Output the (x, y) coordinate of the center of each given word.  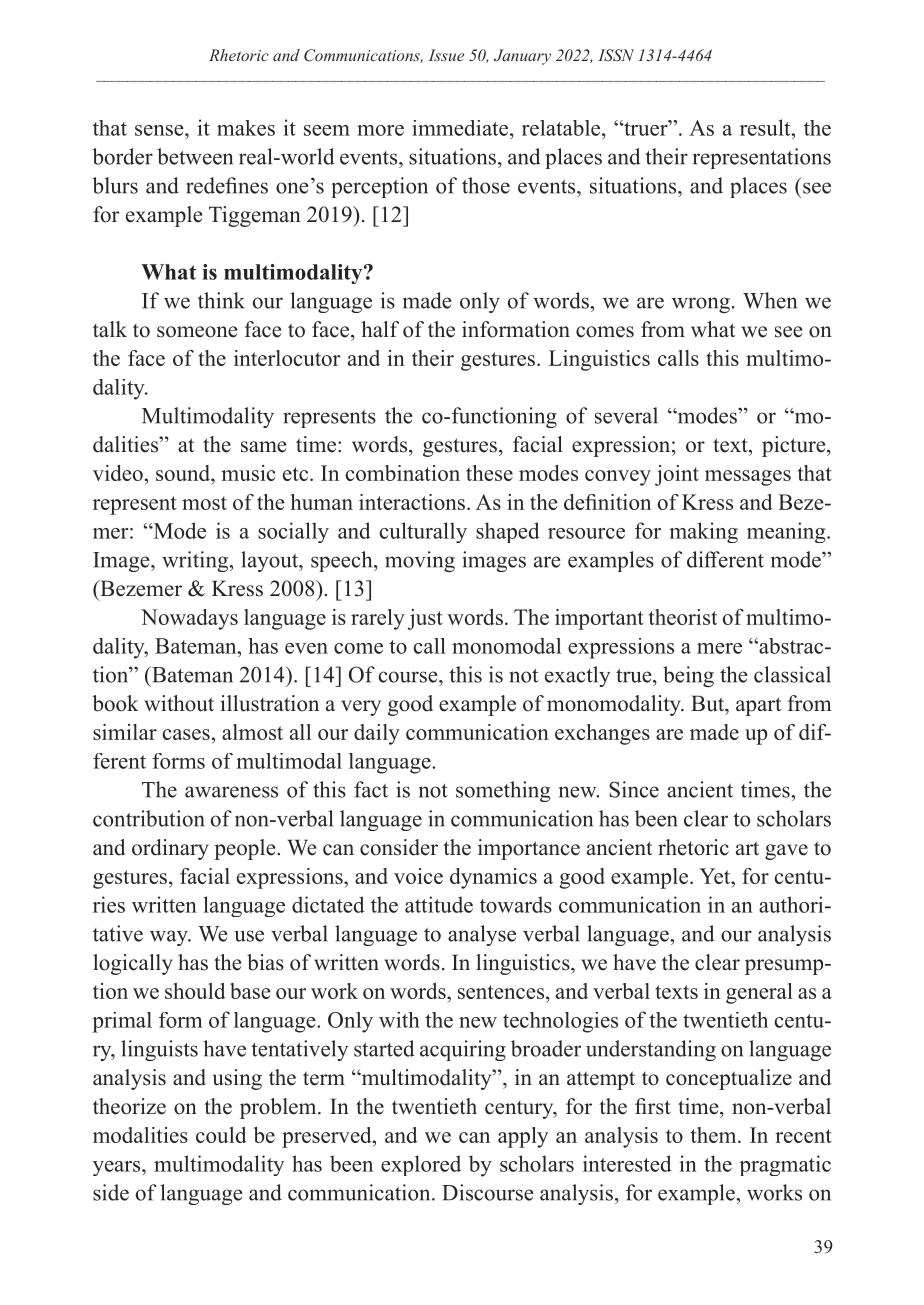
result (766, 127)
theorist (683, 617)
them (715, 1135)
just (425, 619)
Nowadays (189, 619)
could (221, 1135)
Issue (446, 55)
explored (421, 1165)
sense (160, 130)
